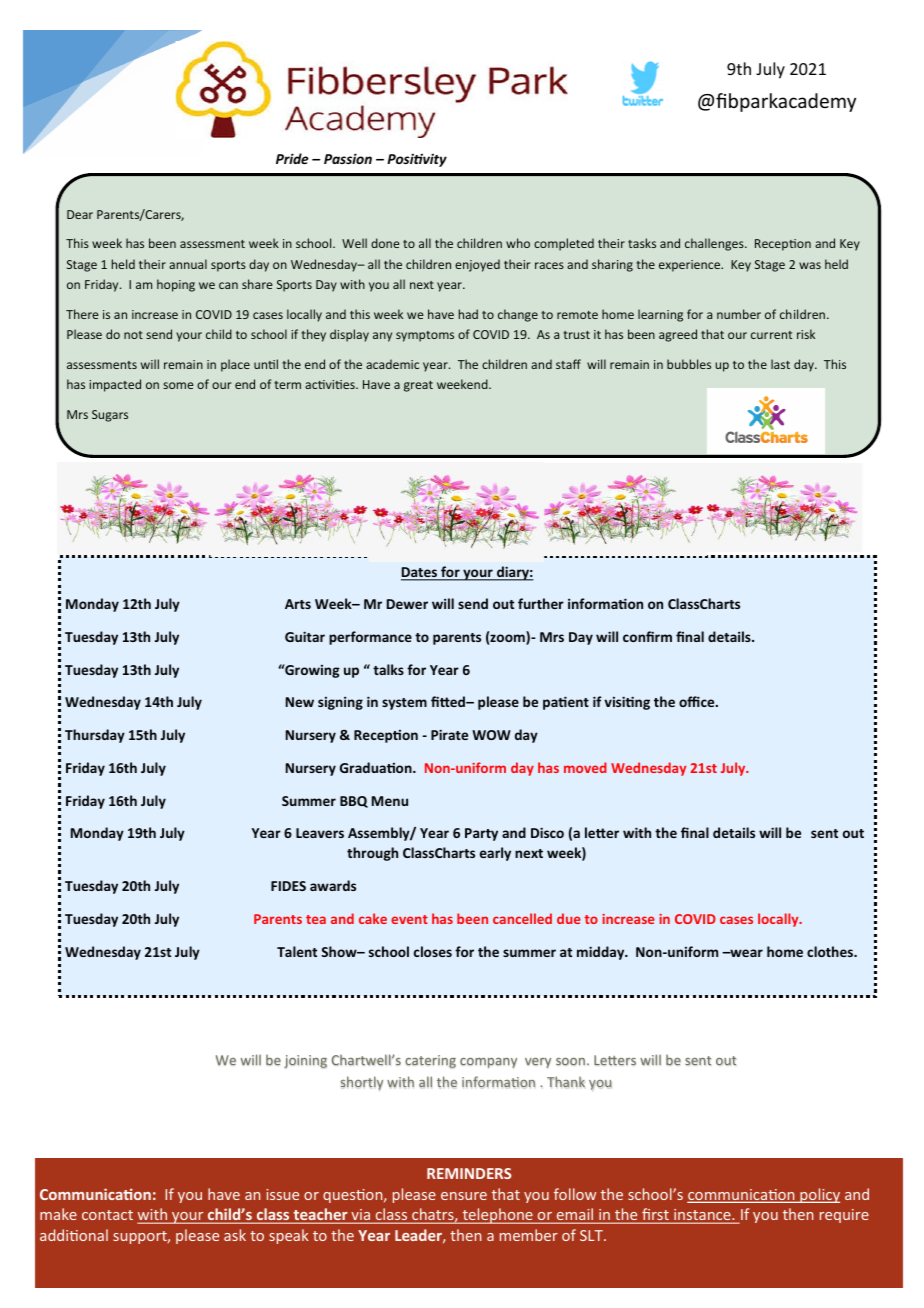 The image size is (924, 1308). I want to click on office, so click(698, 701).
